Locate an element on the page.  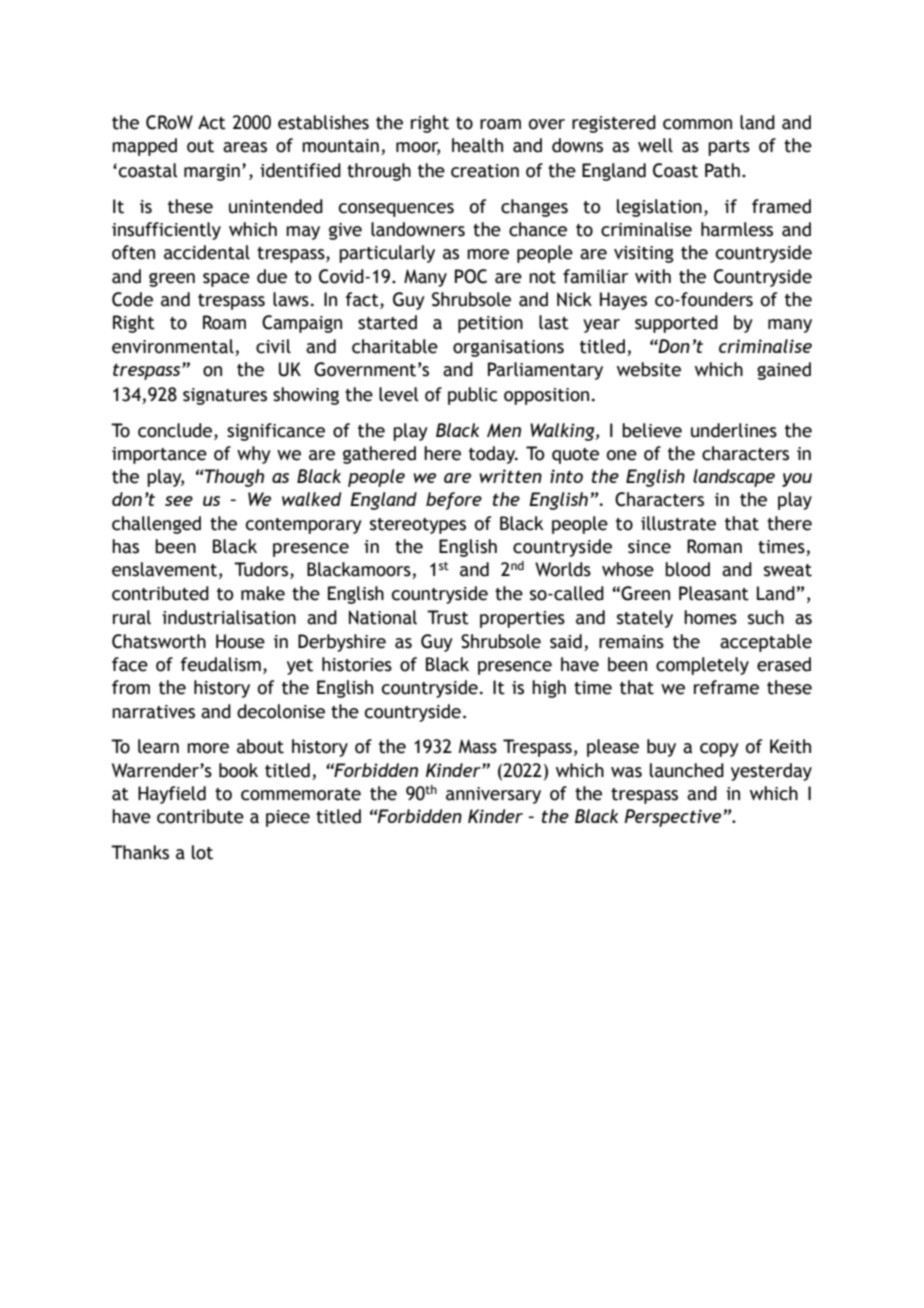
feudalism is located at coordinates (221, 664).
